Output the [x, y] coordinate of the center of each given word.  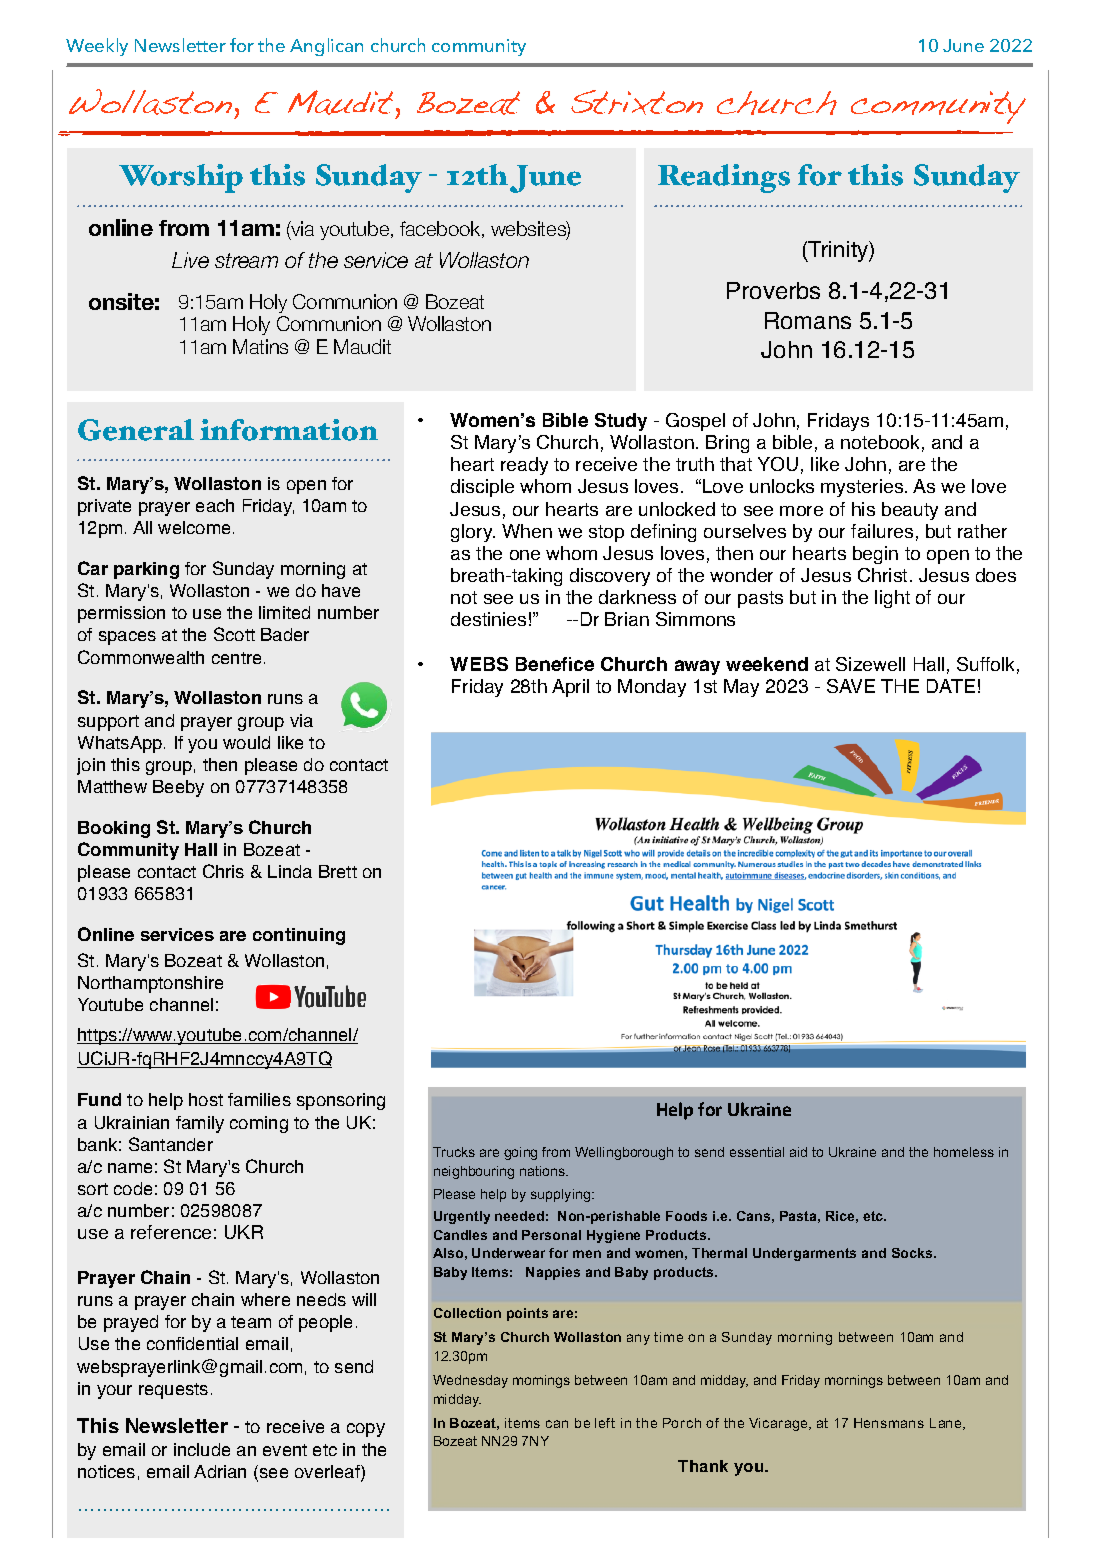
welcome [194, 527]
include [202, 1449]
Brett [338, 871]
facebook [441, 229]
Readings [724, 178]
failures [882, 531]
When [527, 531]
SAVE [851, 686]
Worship [181, 178]
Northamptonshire [150, 984]
